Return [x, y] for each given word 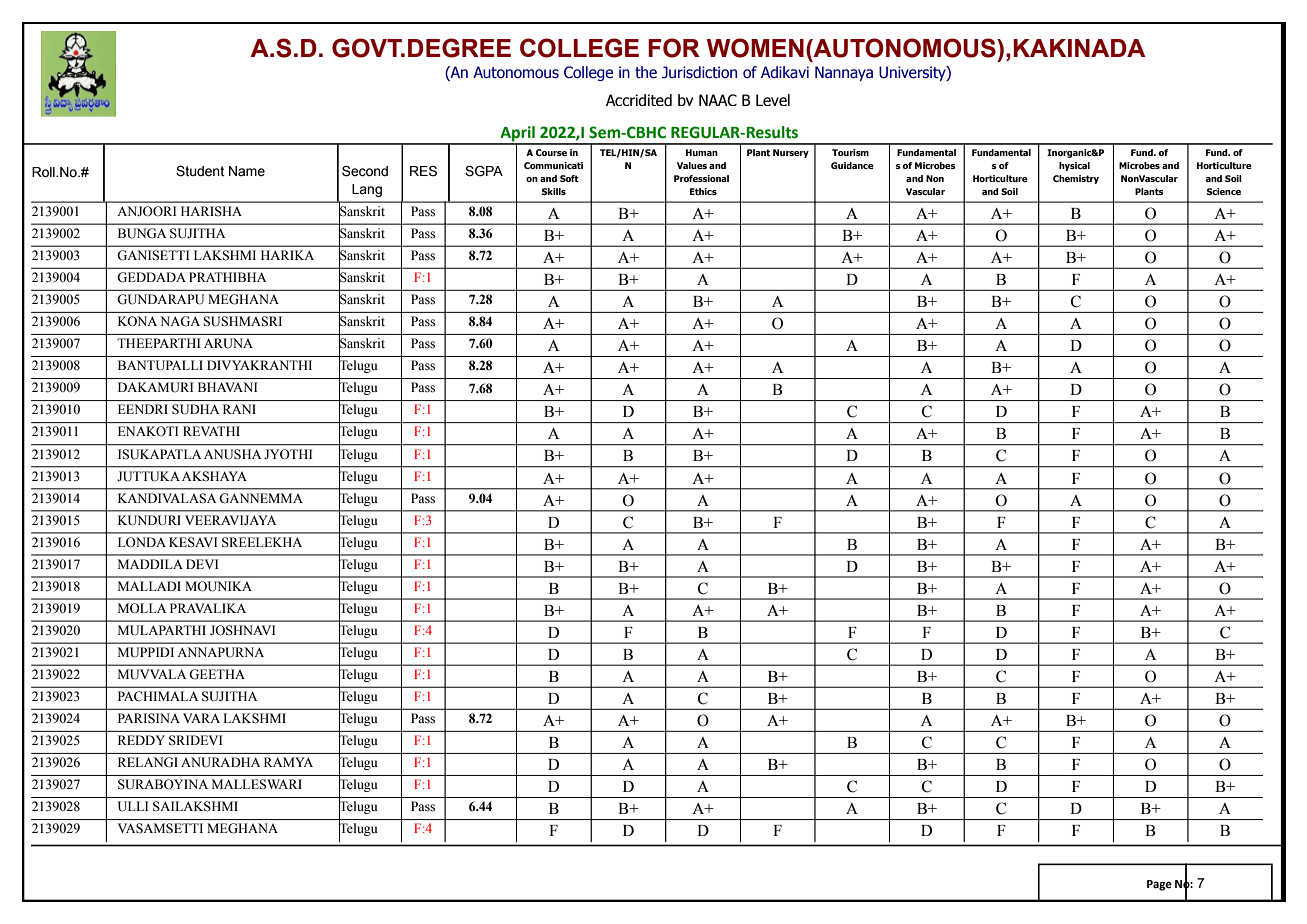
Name [247, 171]
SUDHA [196, 409]
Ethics [703, 191]
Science [1224, 191]
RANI [239, 409]
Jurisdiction [699, 72]
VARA [201, 718]
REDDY [141, 740]
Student [200, 171]
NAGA [180, 321]
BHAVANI [227, 387]
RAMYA [288, 762]
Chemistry [1076, 179]
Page [1159, 885]
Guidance [852, 165]
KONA [137, 321]
